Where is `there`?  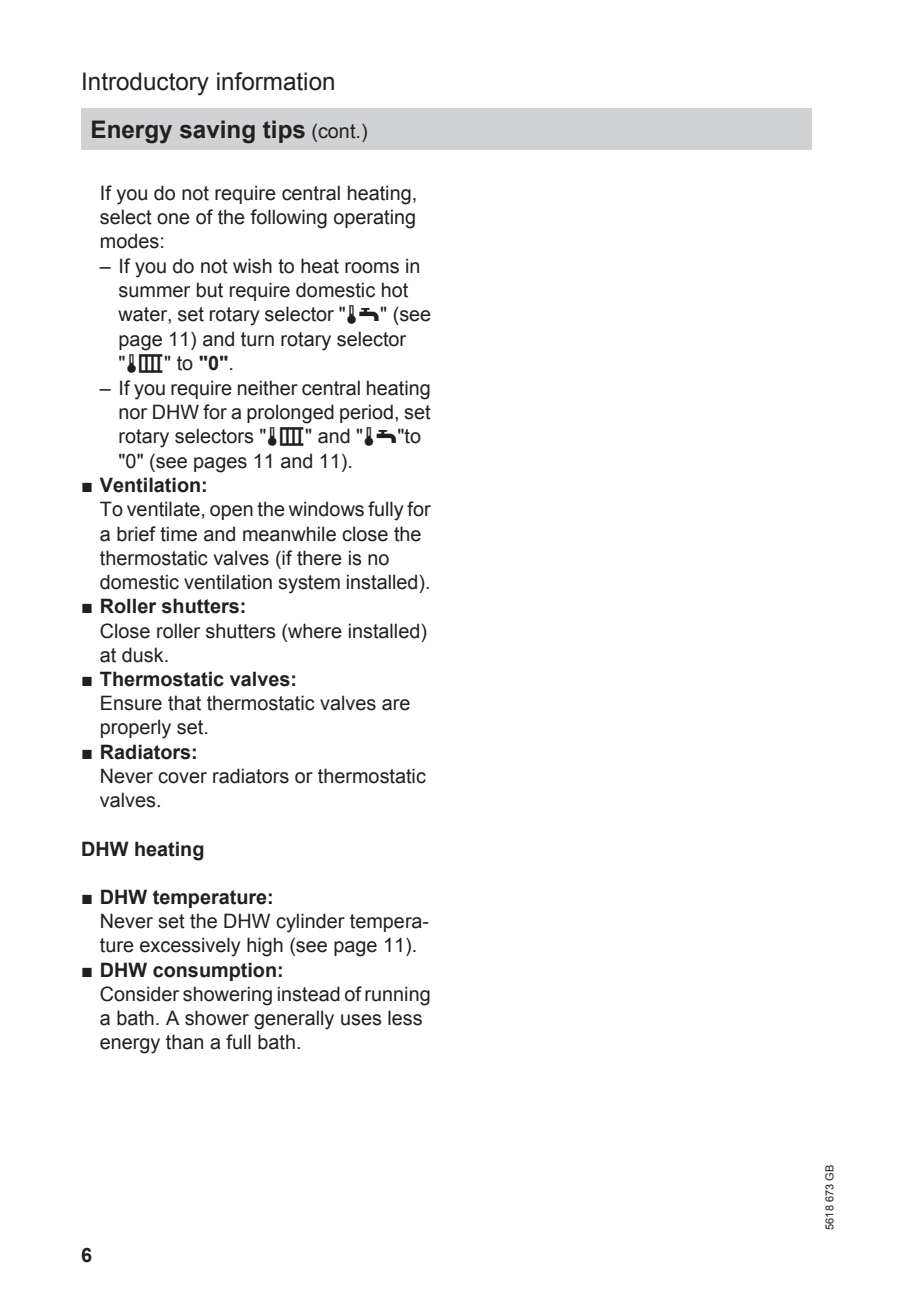
there is located at coordinates (319, 558).
